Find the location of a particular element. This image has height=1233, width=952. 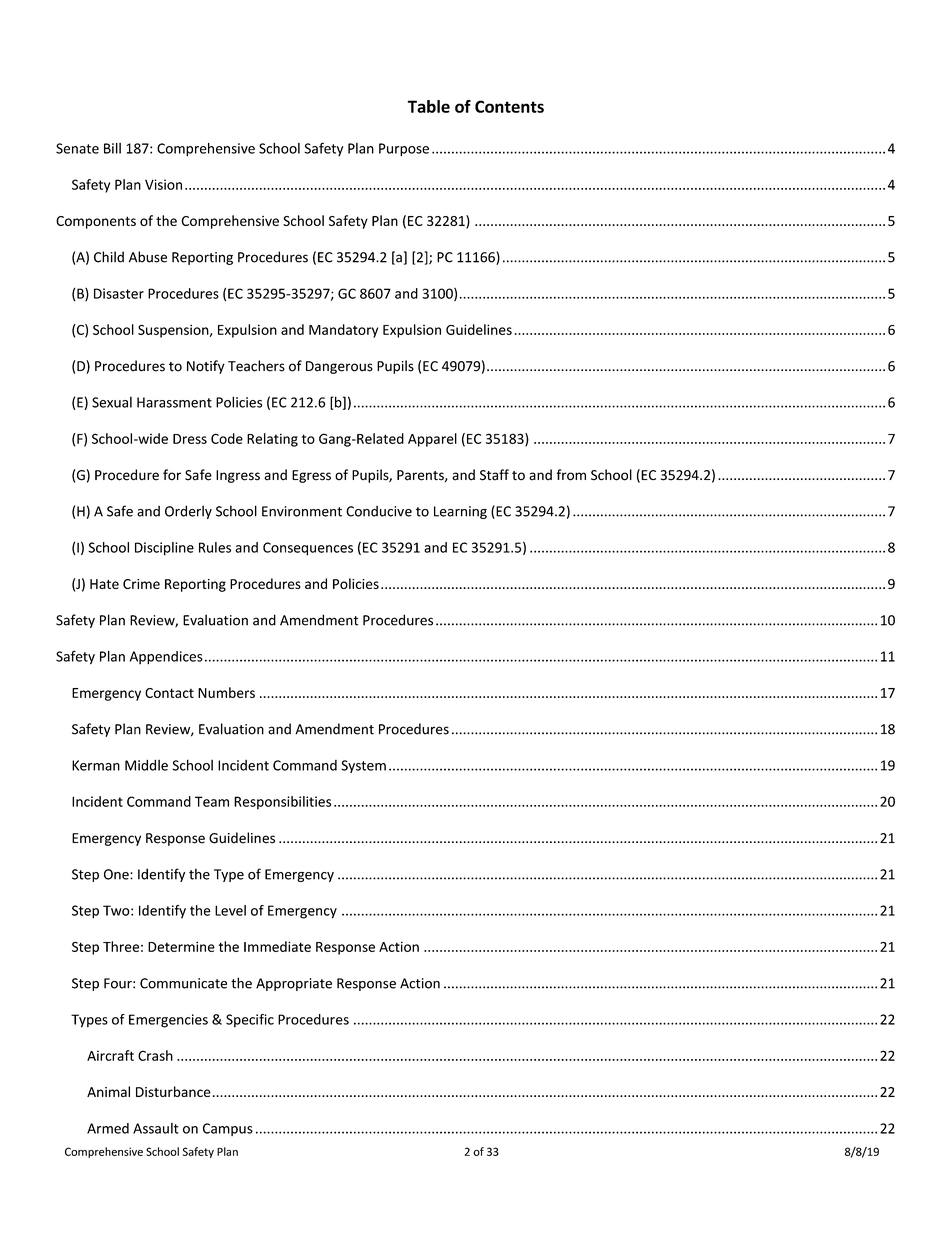

Bill is located at coordinates (112, 148).
